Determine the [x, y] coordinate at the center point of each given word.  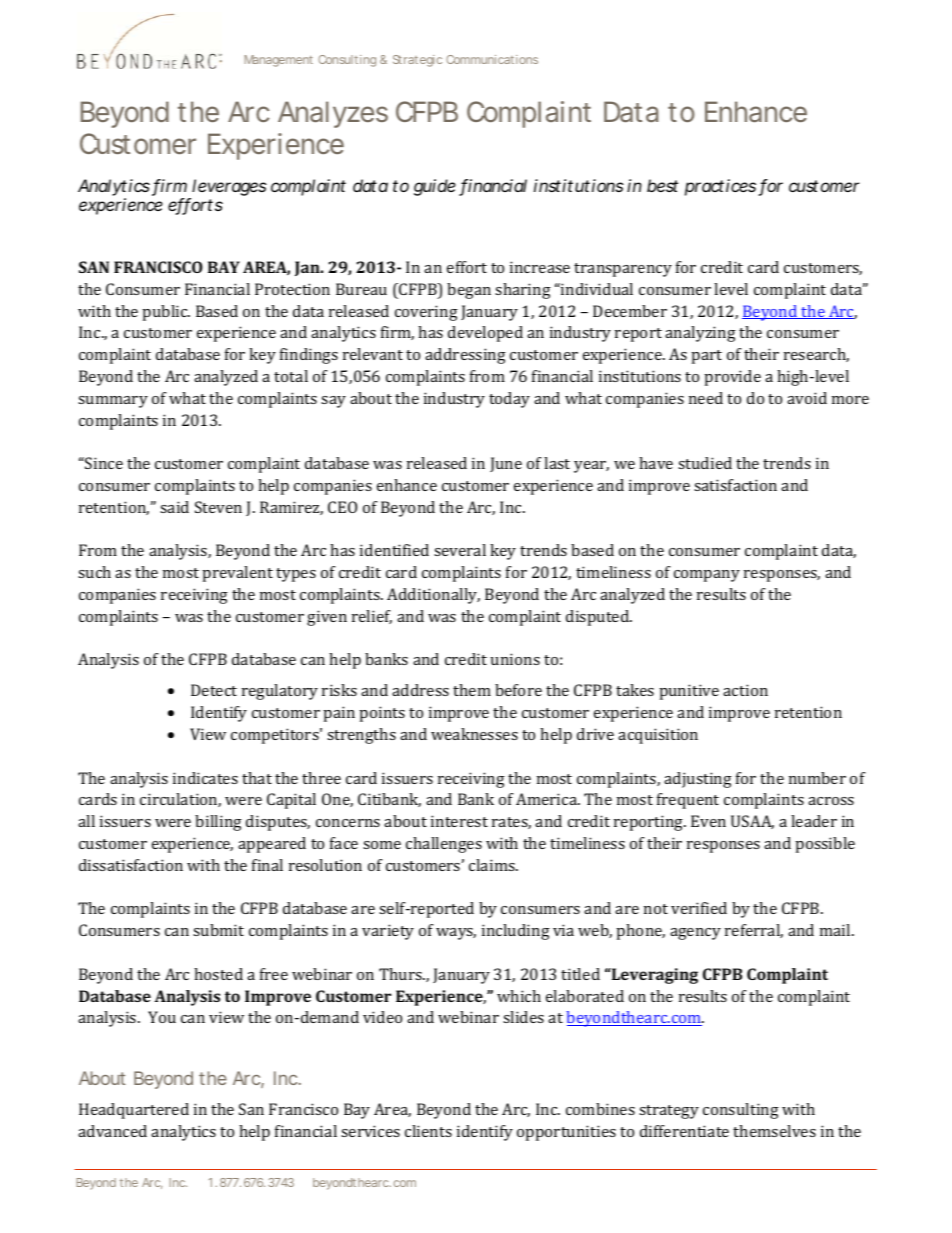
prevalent [237, 574]
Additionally [433, 596]
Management [278, 61]
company [707, 576]
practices [722, 187]
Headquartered [134, 1111]
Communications [492, 59]
